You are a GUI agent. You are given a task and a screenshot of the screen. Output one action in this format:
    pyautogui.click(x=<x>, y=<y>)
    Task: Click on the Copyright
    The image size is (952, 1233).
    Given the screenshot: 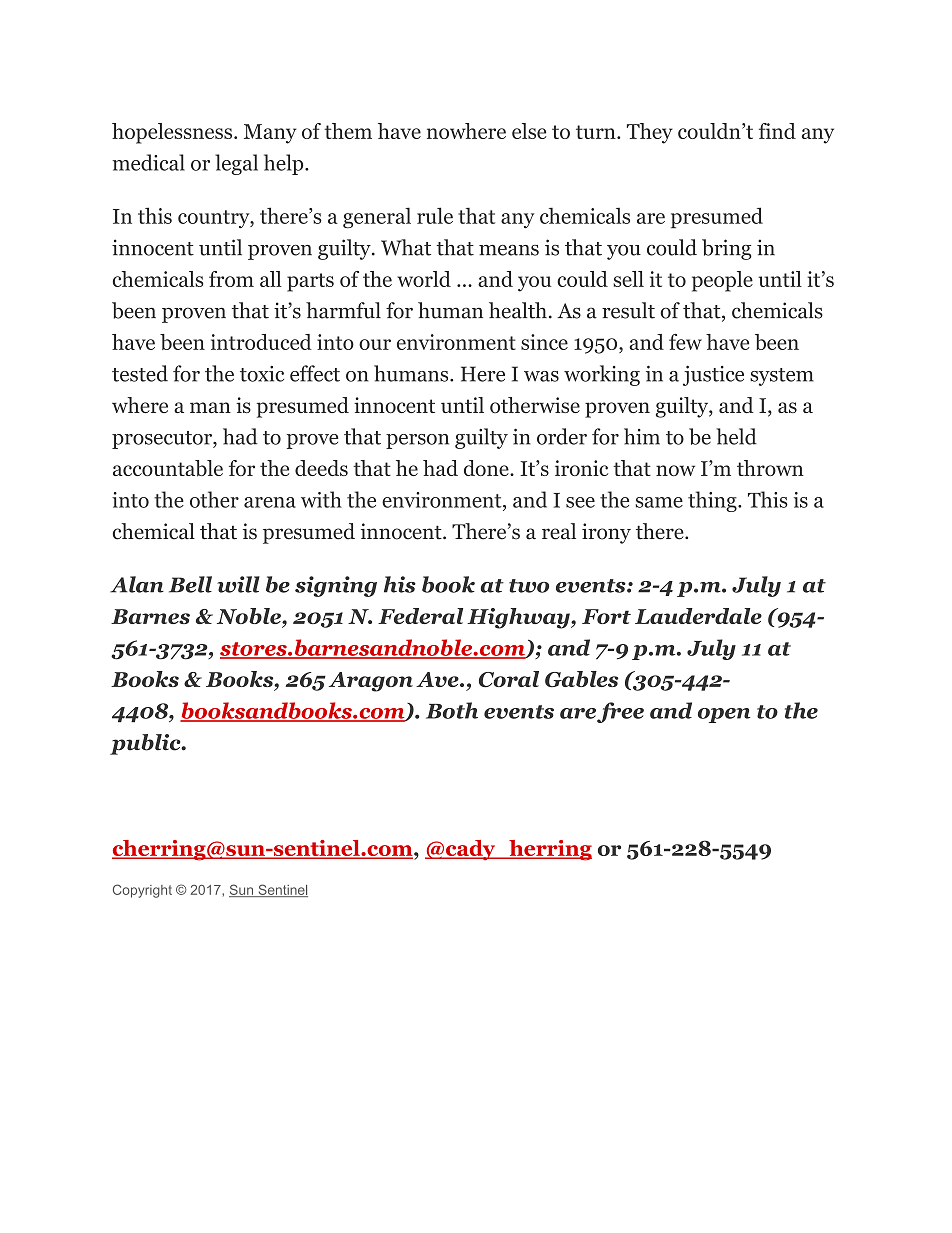 What is the action you would take?
    pyautogui.click(x=142, y=891)
